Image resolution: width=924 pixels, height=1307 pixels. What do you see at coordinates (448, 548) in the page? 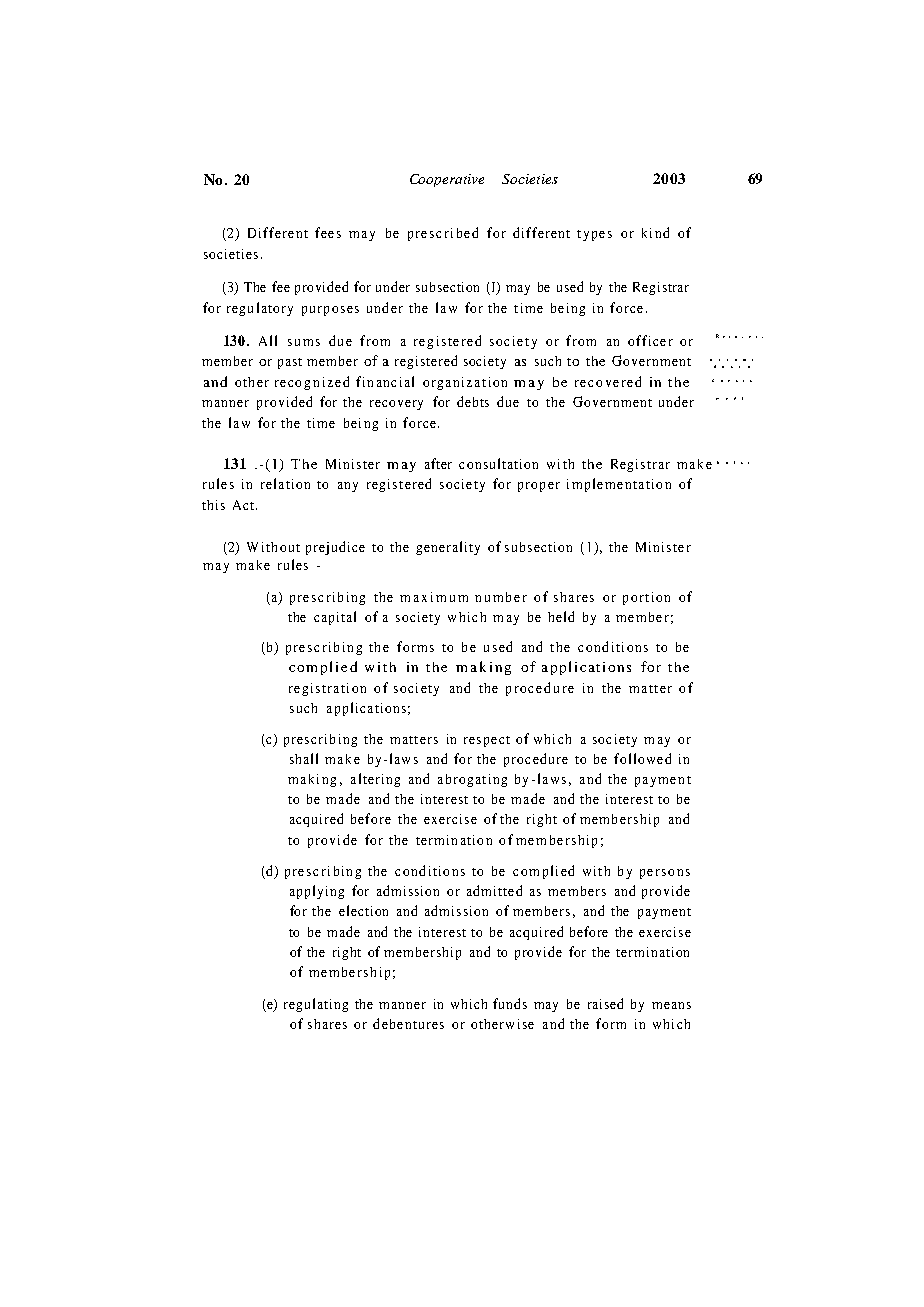
I see `generality` at bounding box center [448, 548].
